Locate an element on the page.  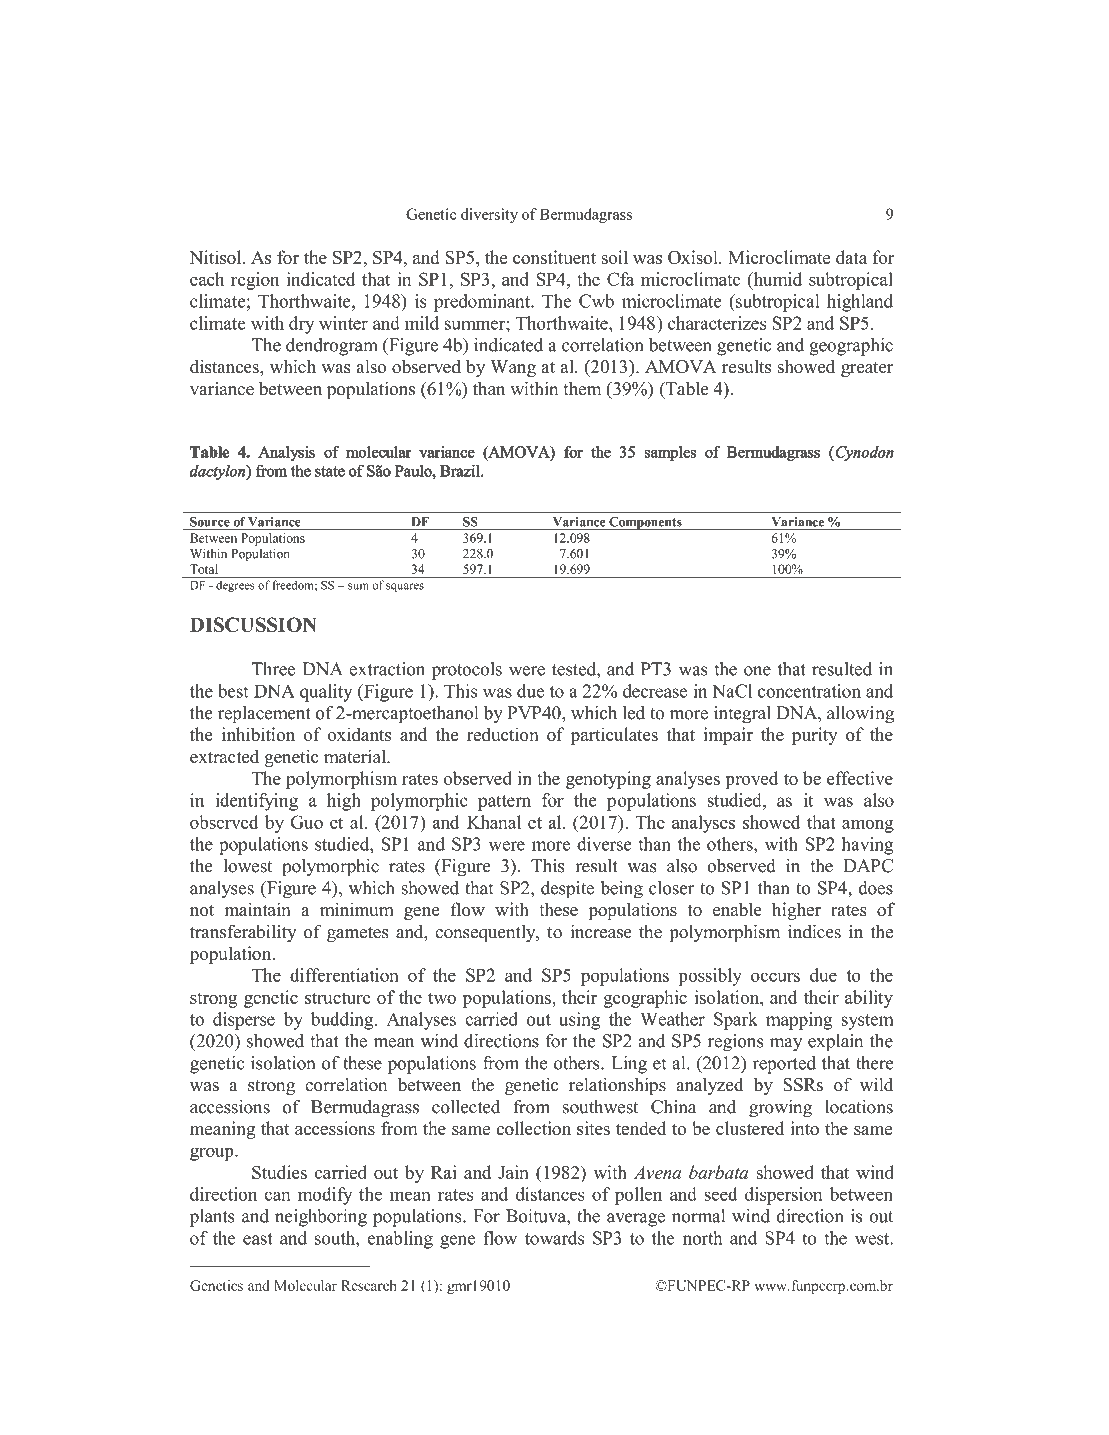
Brazil is located at coordinates (461, 471).
